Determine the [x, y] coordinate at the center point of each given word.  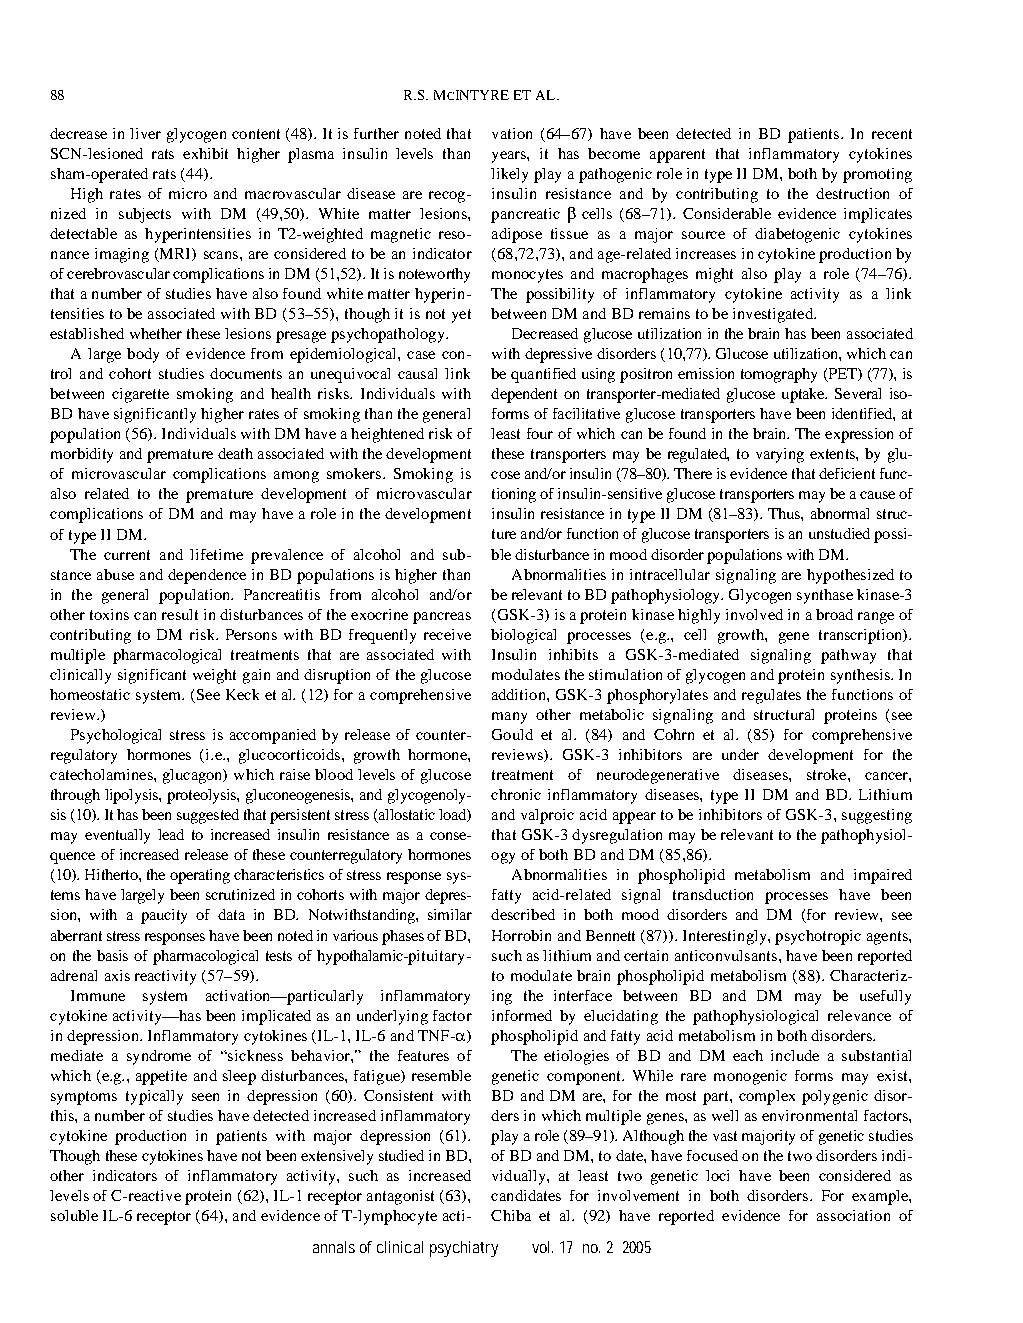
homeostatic [90, 694]
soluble [74, 1215]
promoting [877, 175]
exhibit [205, 153]
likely [509, 175]
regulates [771, 696]
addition [520, 694]
